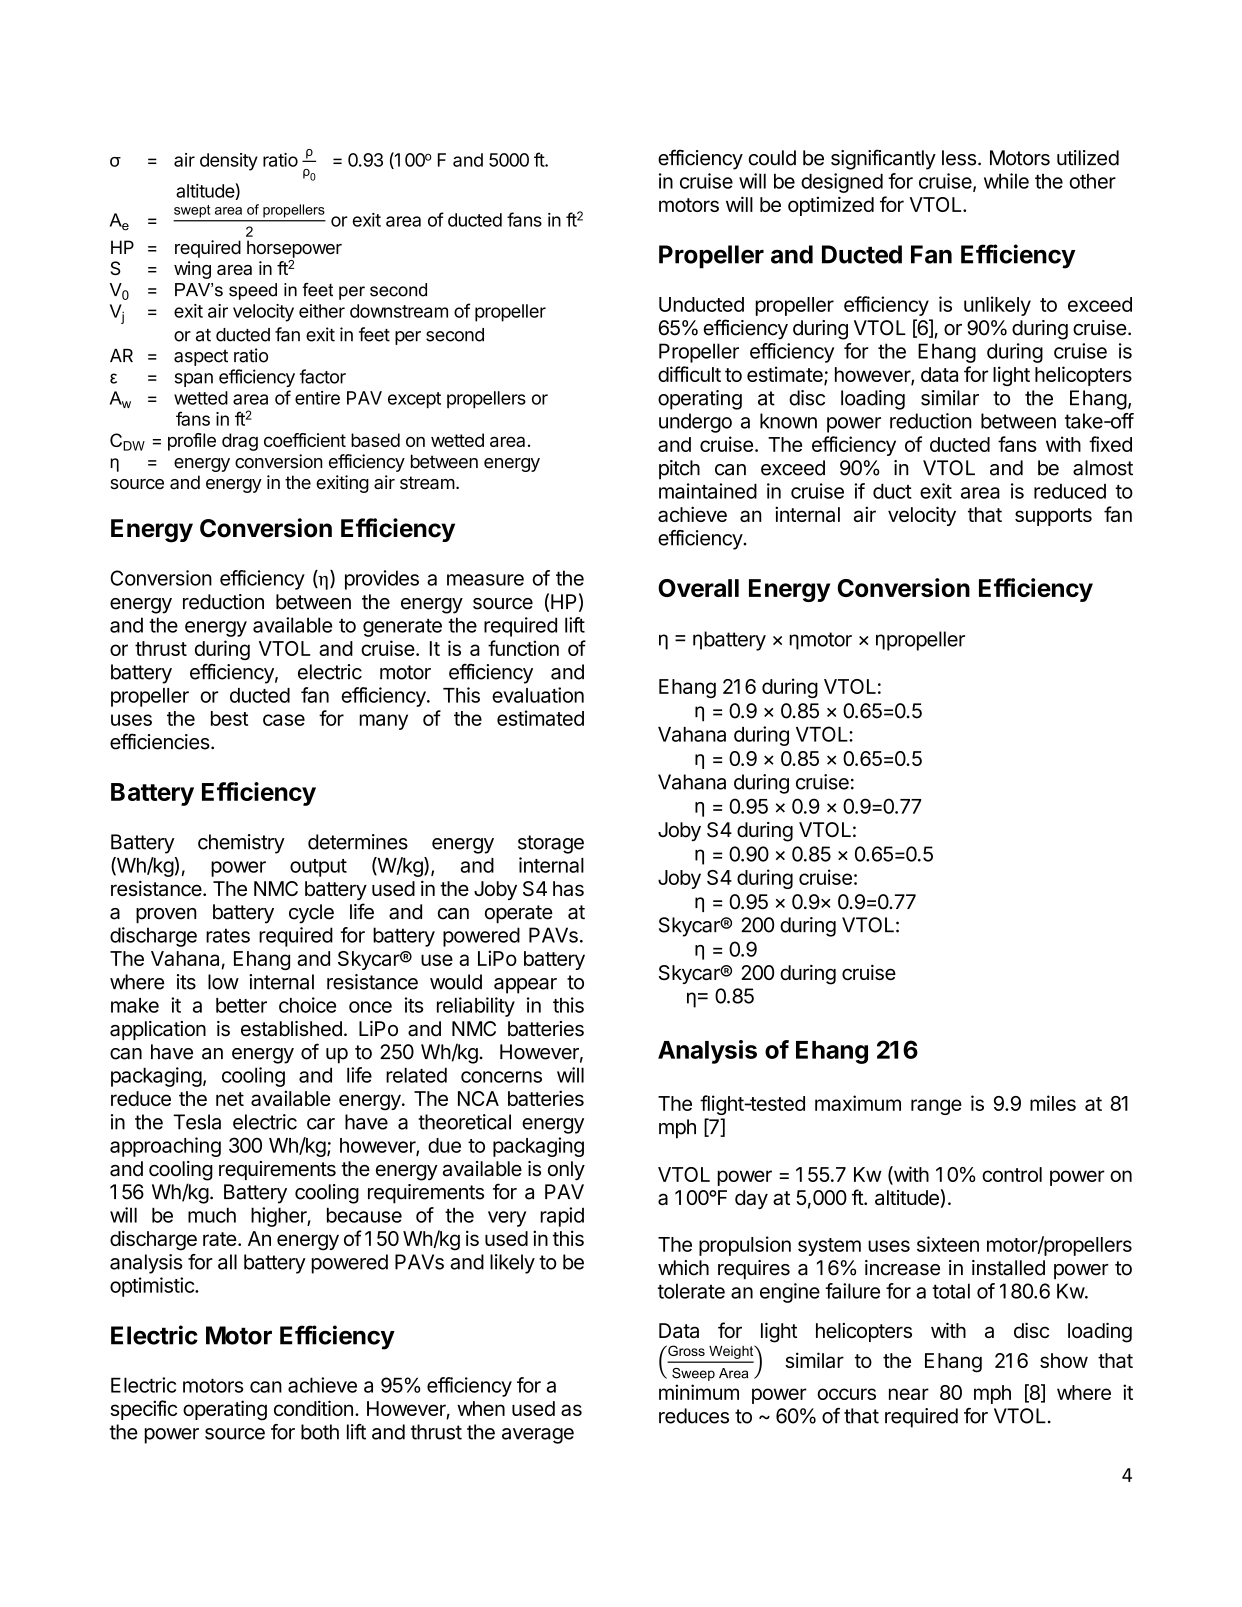 The width and height of the screenshot is (1242, 1607). Describe the element at coordinates (936, 1107) in the screenshot. I see `range` at that location.
